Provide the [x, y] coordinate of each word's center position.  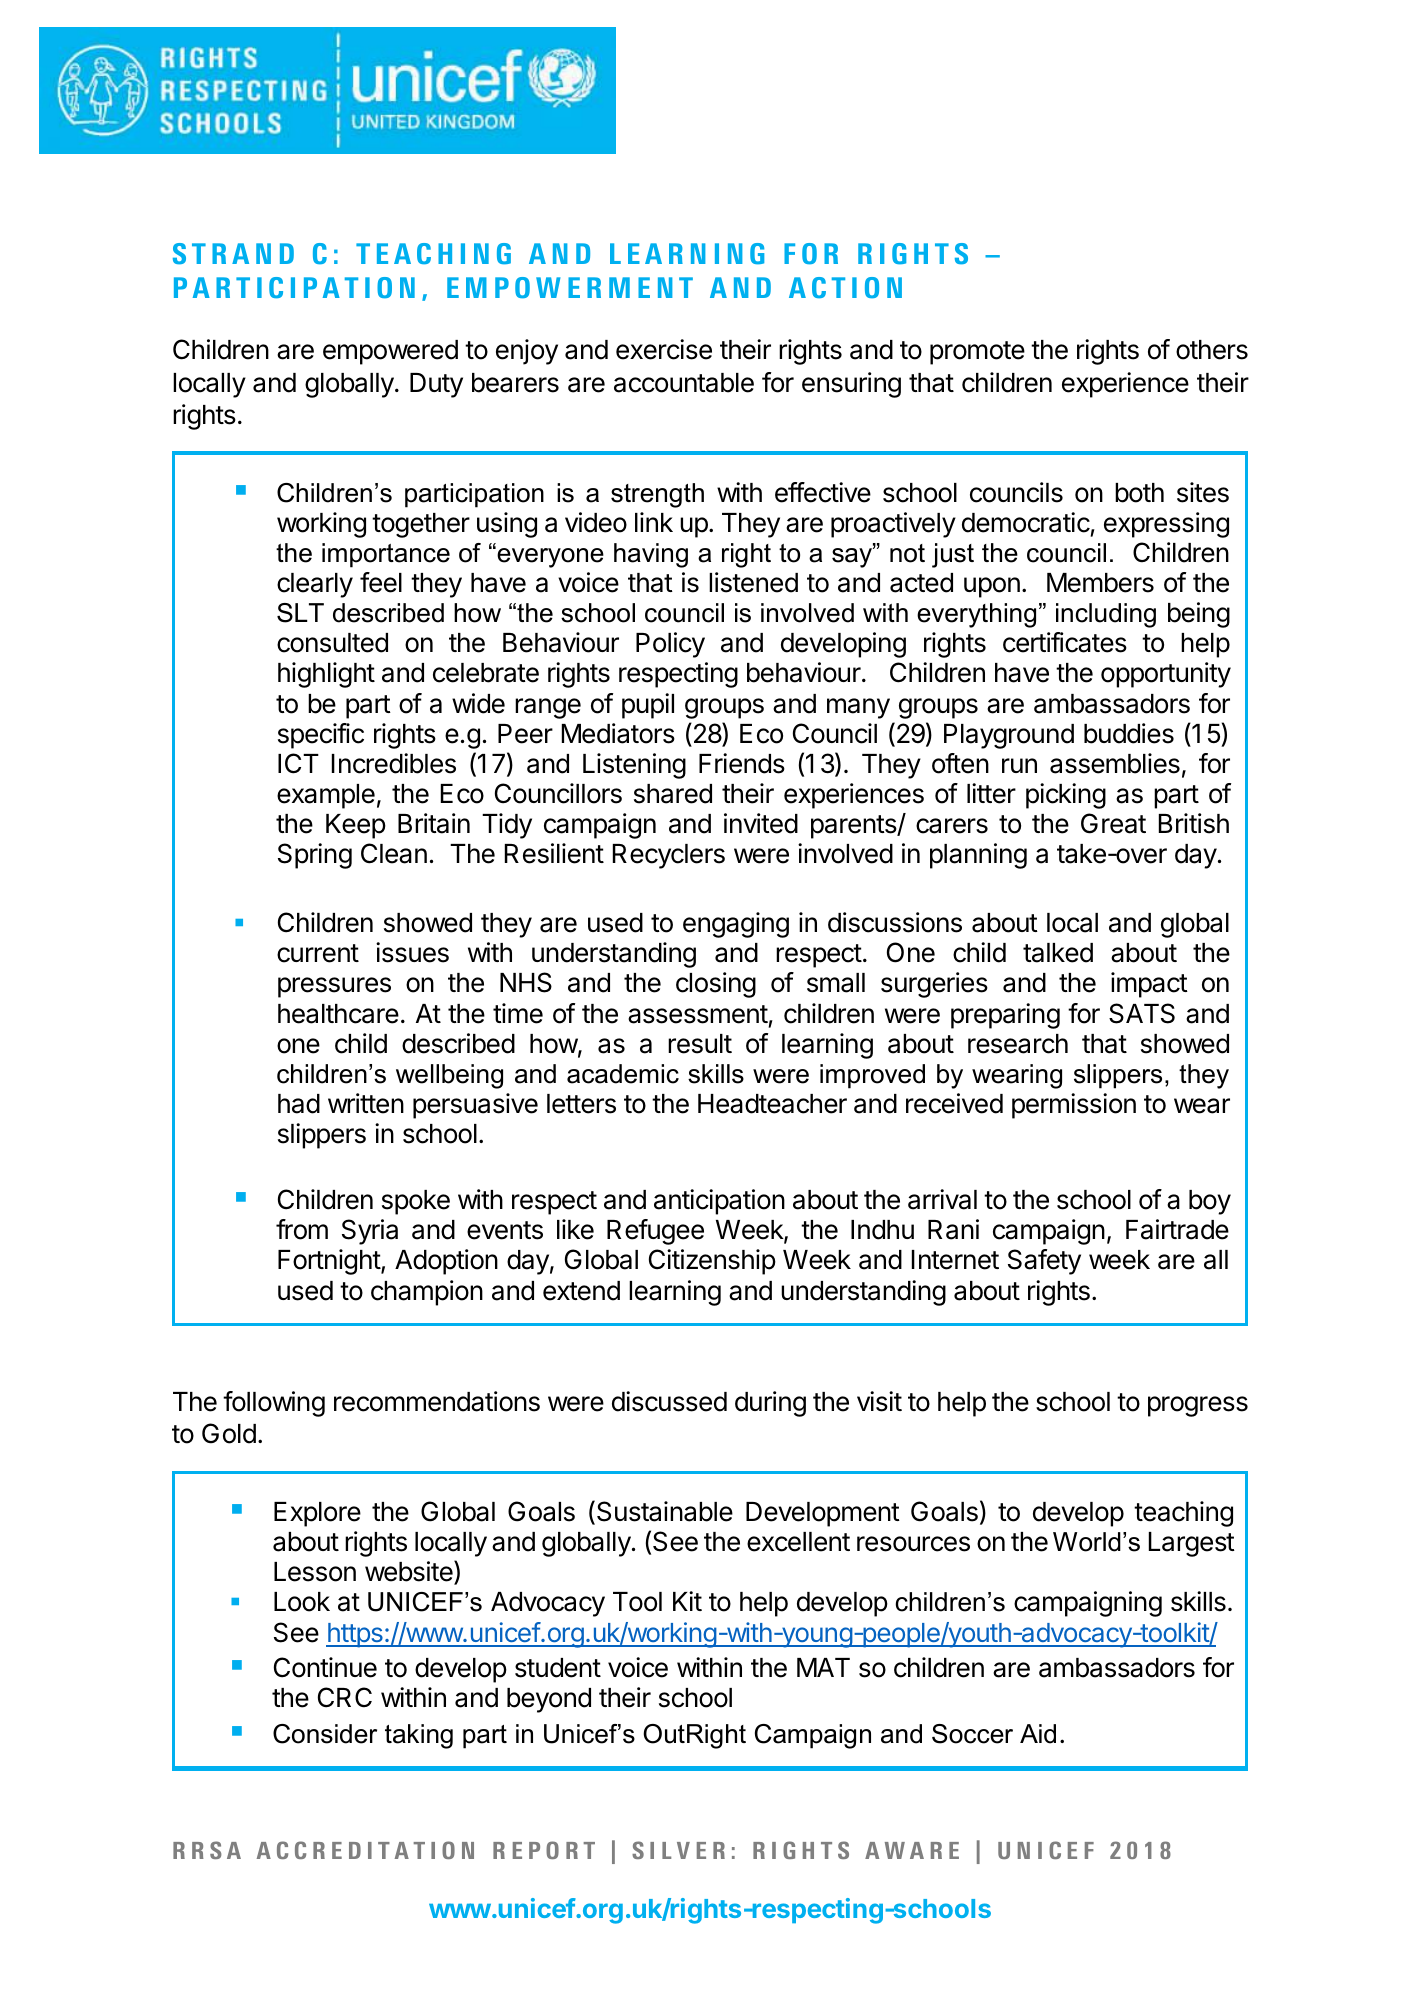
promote [977, 353]
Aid [1038, 1734]
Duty [436, 385]
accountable [684, 383]
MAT [823, 1667]
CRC [345, 1697]
